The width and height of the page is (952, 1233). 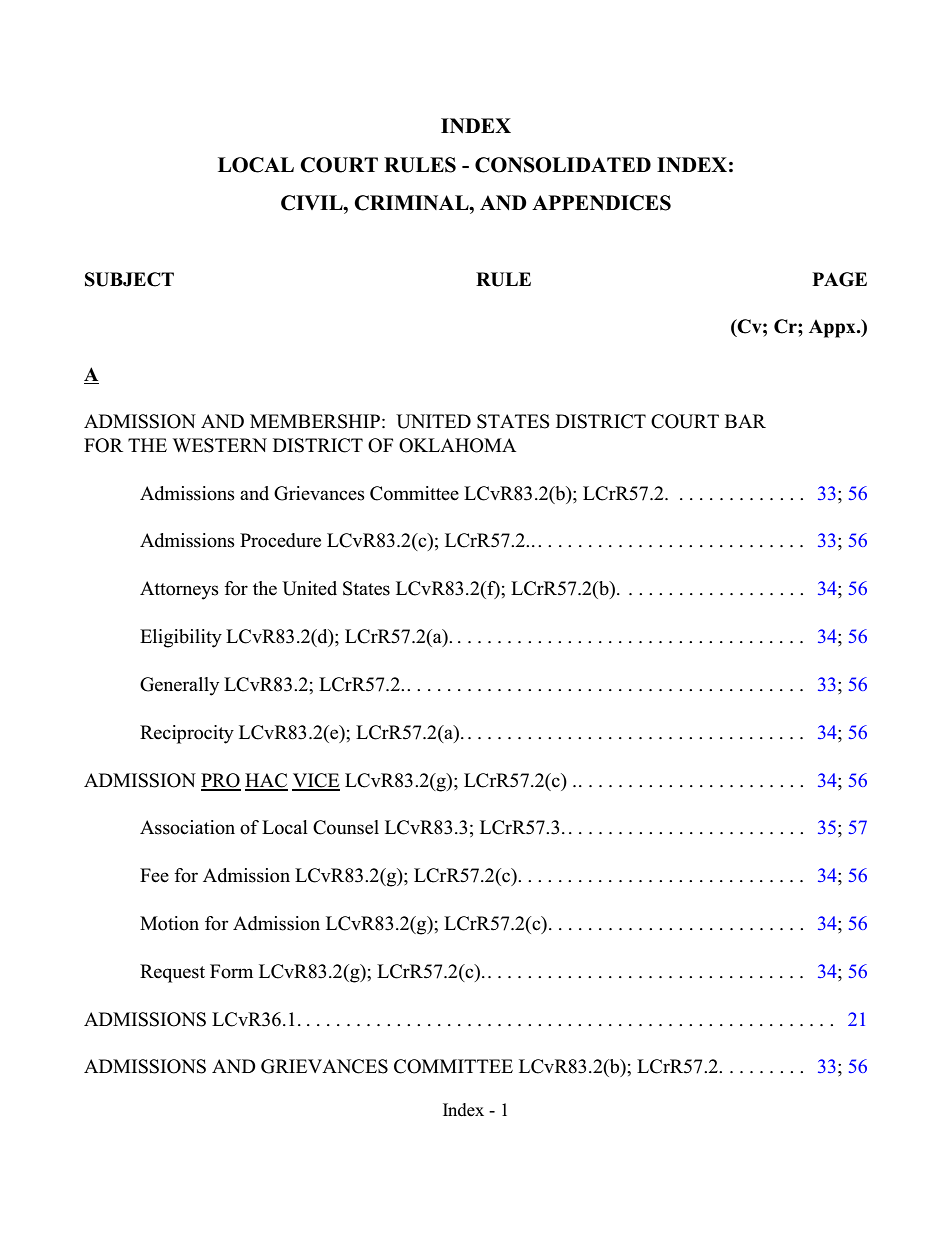 I want to click on WESTERN, so click(x=220, y=445).
